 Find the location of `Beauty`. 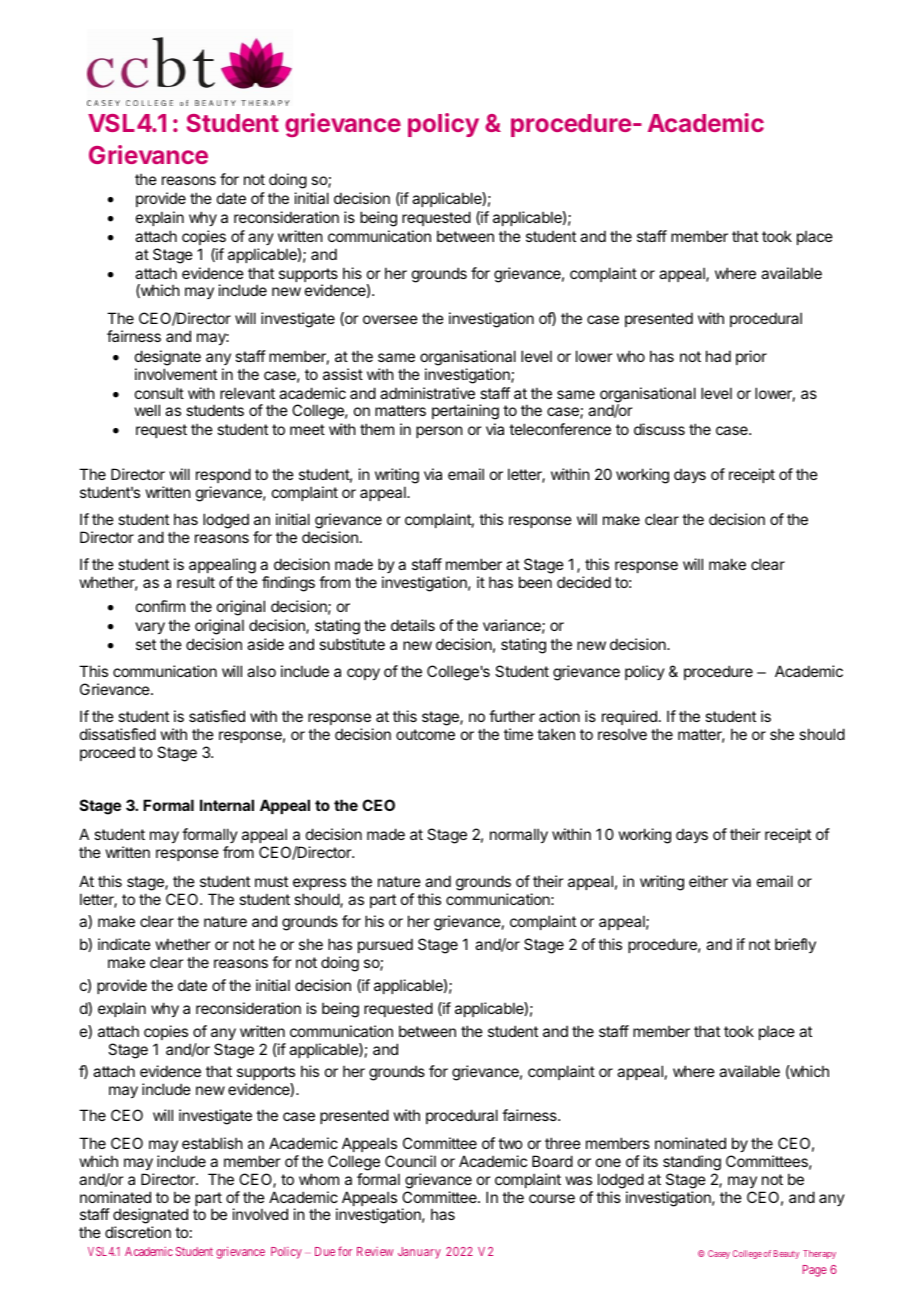

Beauty is located at coordinates (786, 1254).
